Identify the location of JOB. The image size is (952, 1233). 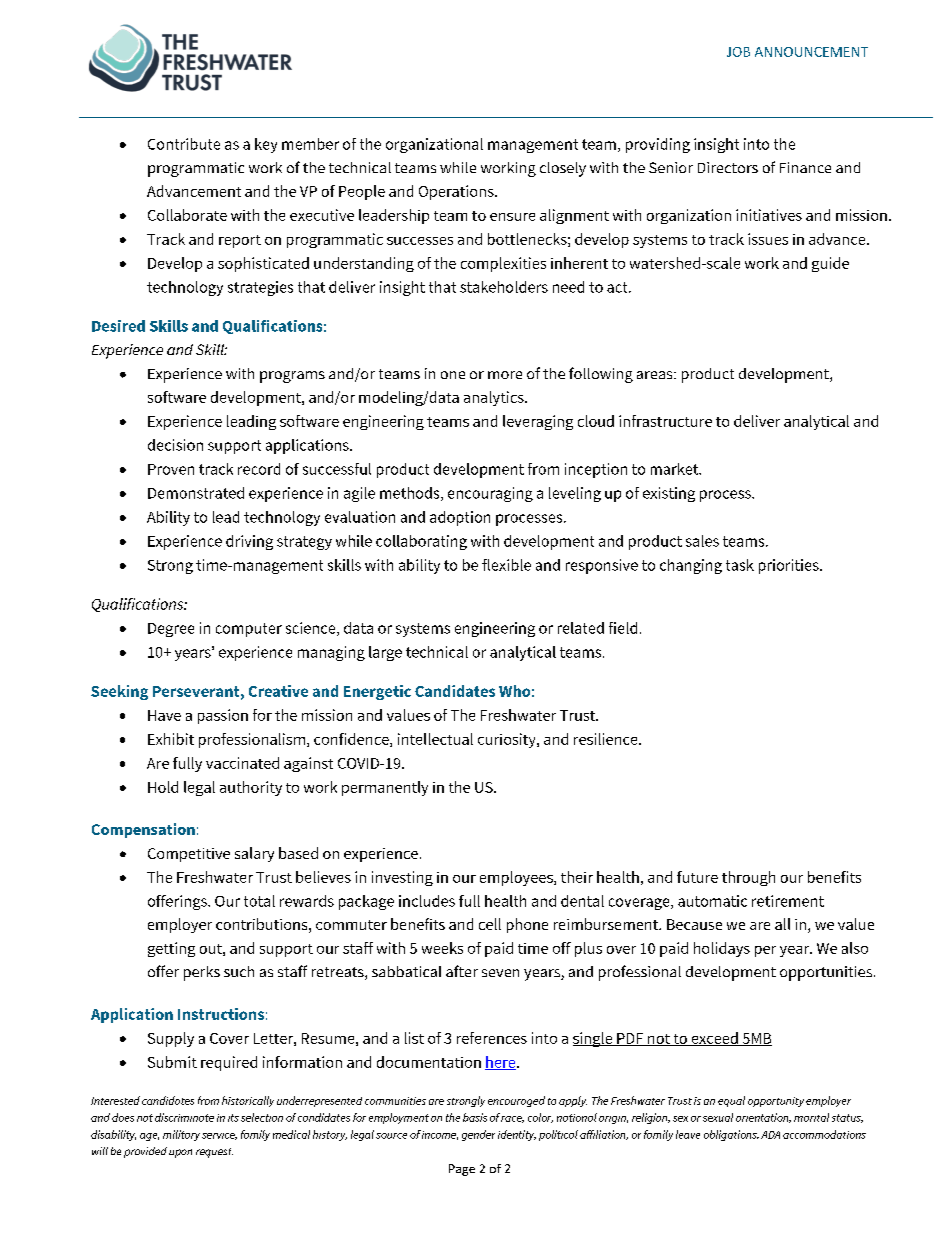
(738, 52).
